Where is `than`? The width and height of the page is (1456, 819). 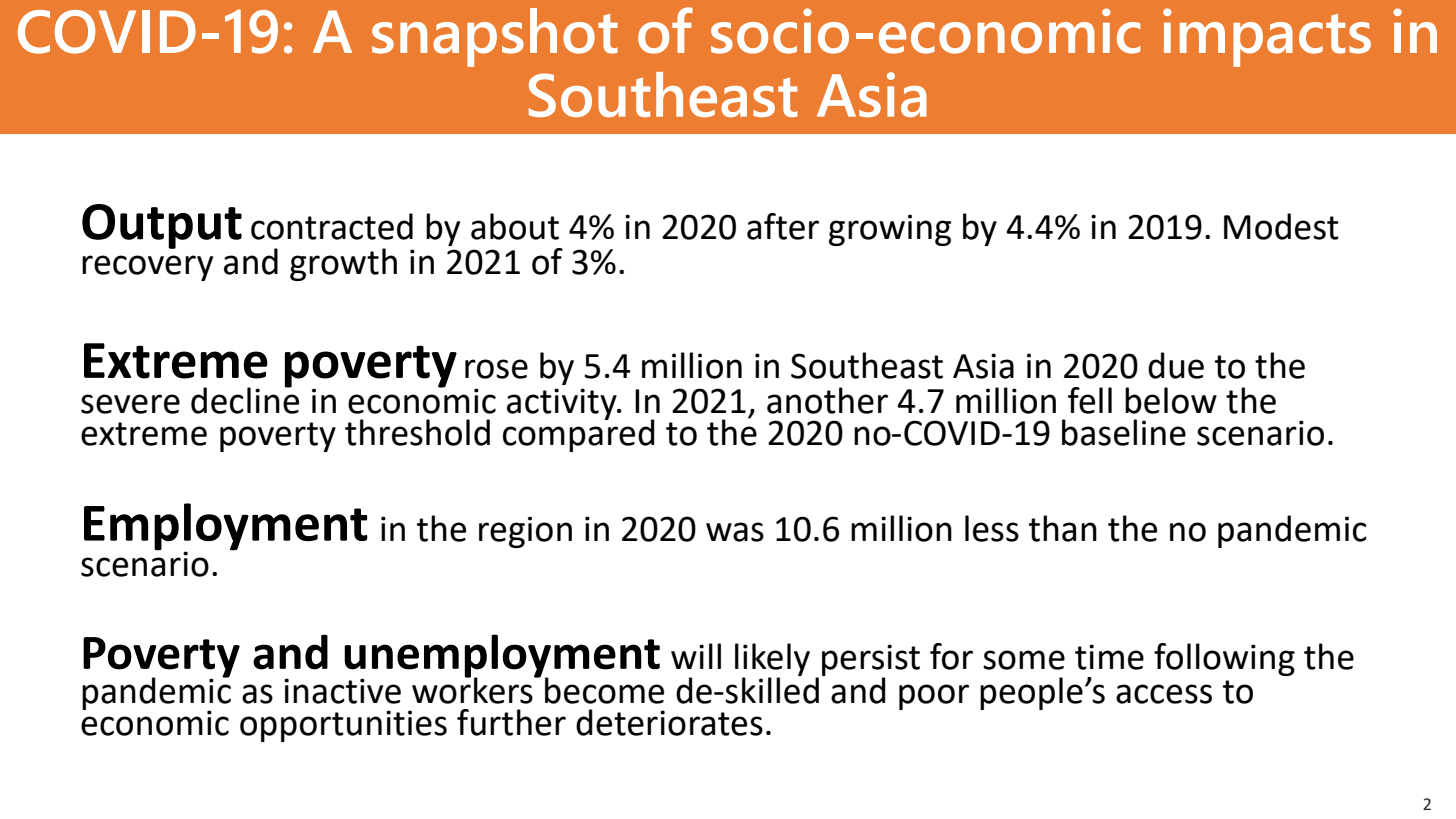
than is located at coordinates (1063, 528).
